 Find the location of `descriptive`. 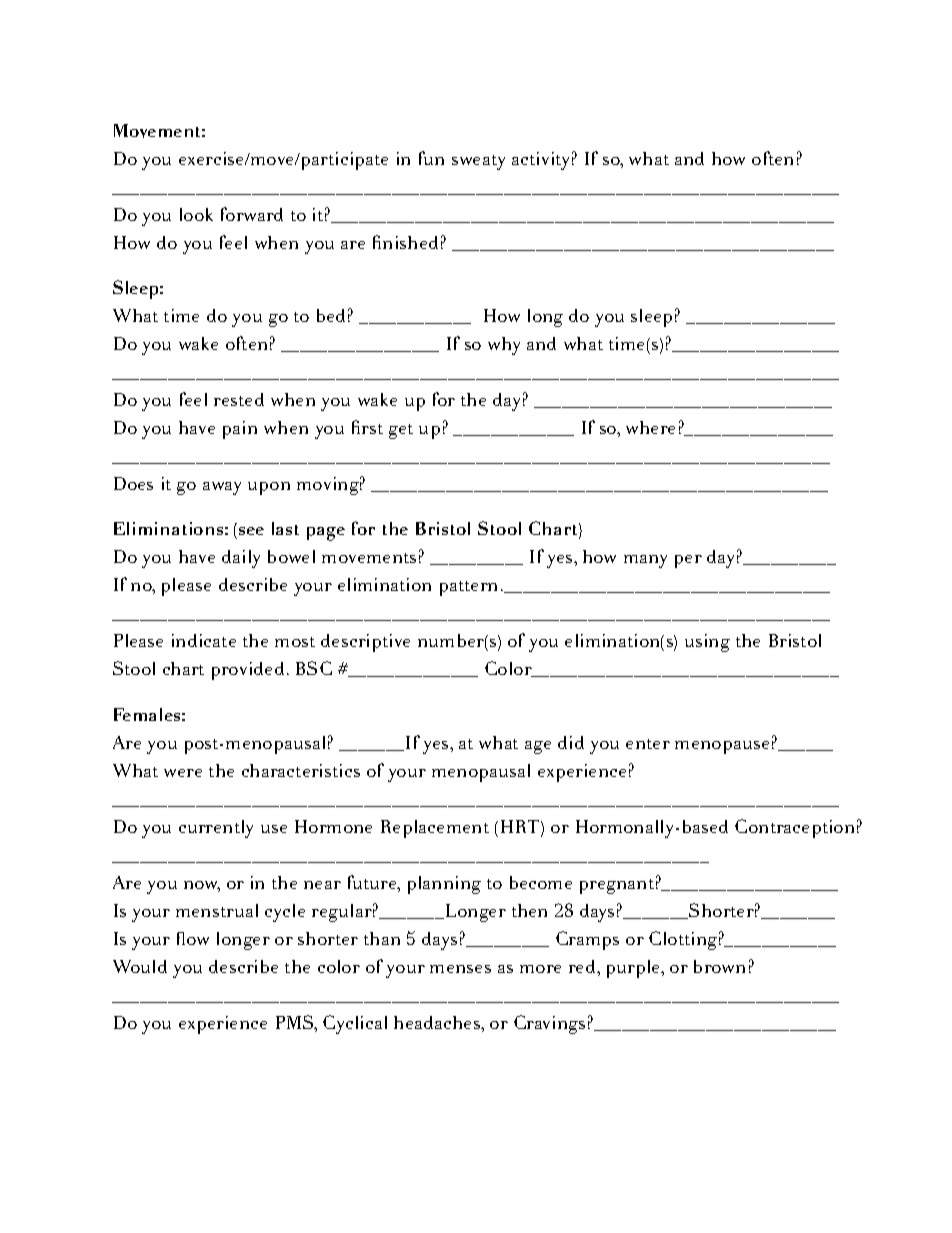

descriptive is located at coordinates (365, 643).
